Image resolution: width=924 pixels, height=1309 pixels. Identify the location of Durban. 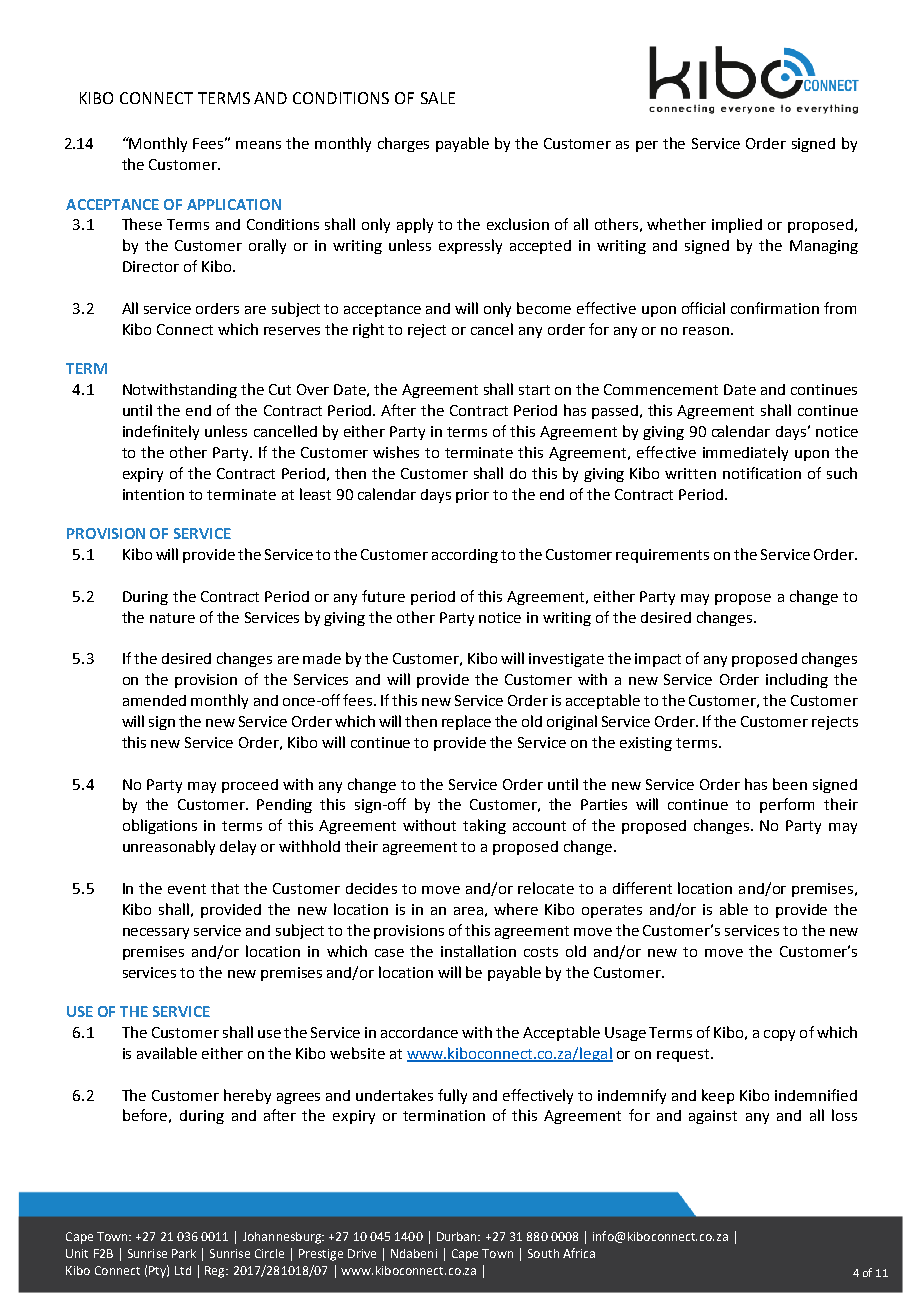
(458, 1236).
